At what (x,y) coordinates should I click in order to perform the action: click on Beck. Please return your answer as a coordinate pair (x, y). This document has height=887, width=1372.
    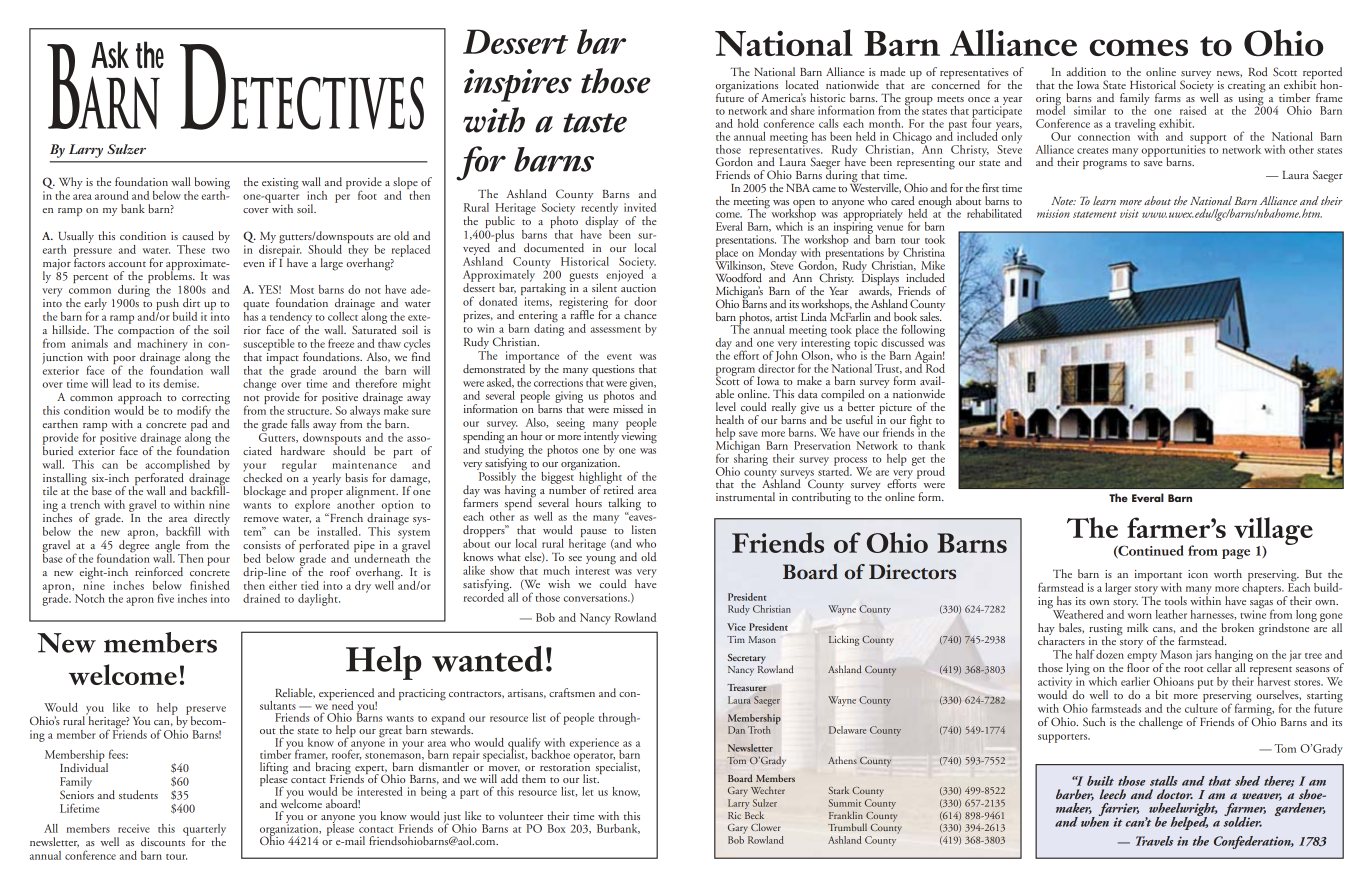
    Looking at the image, I should click on (754, 815).
